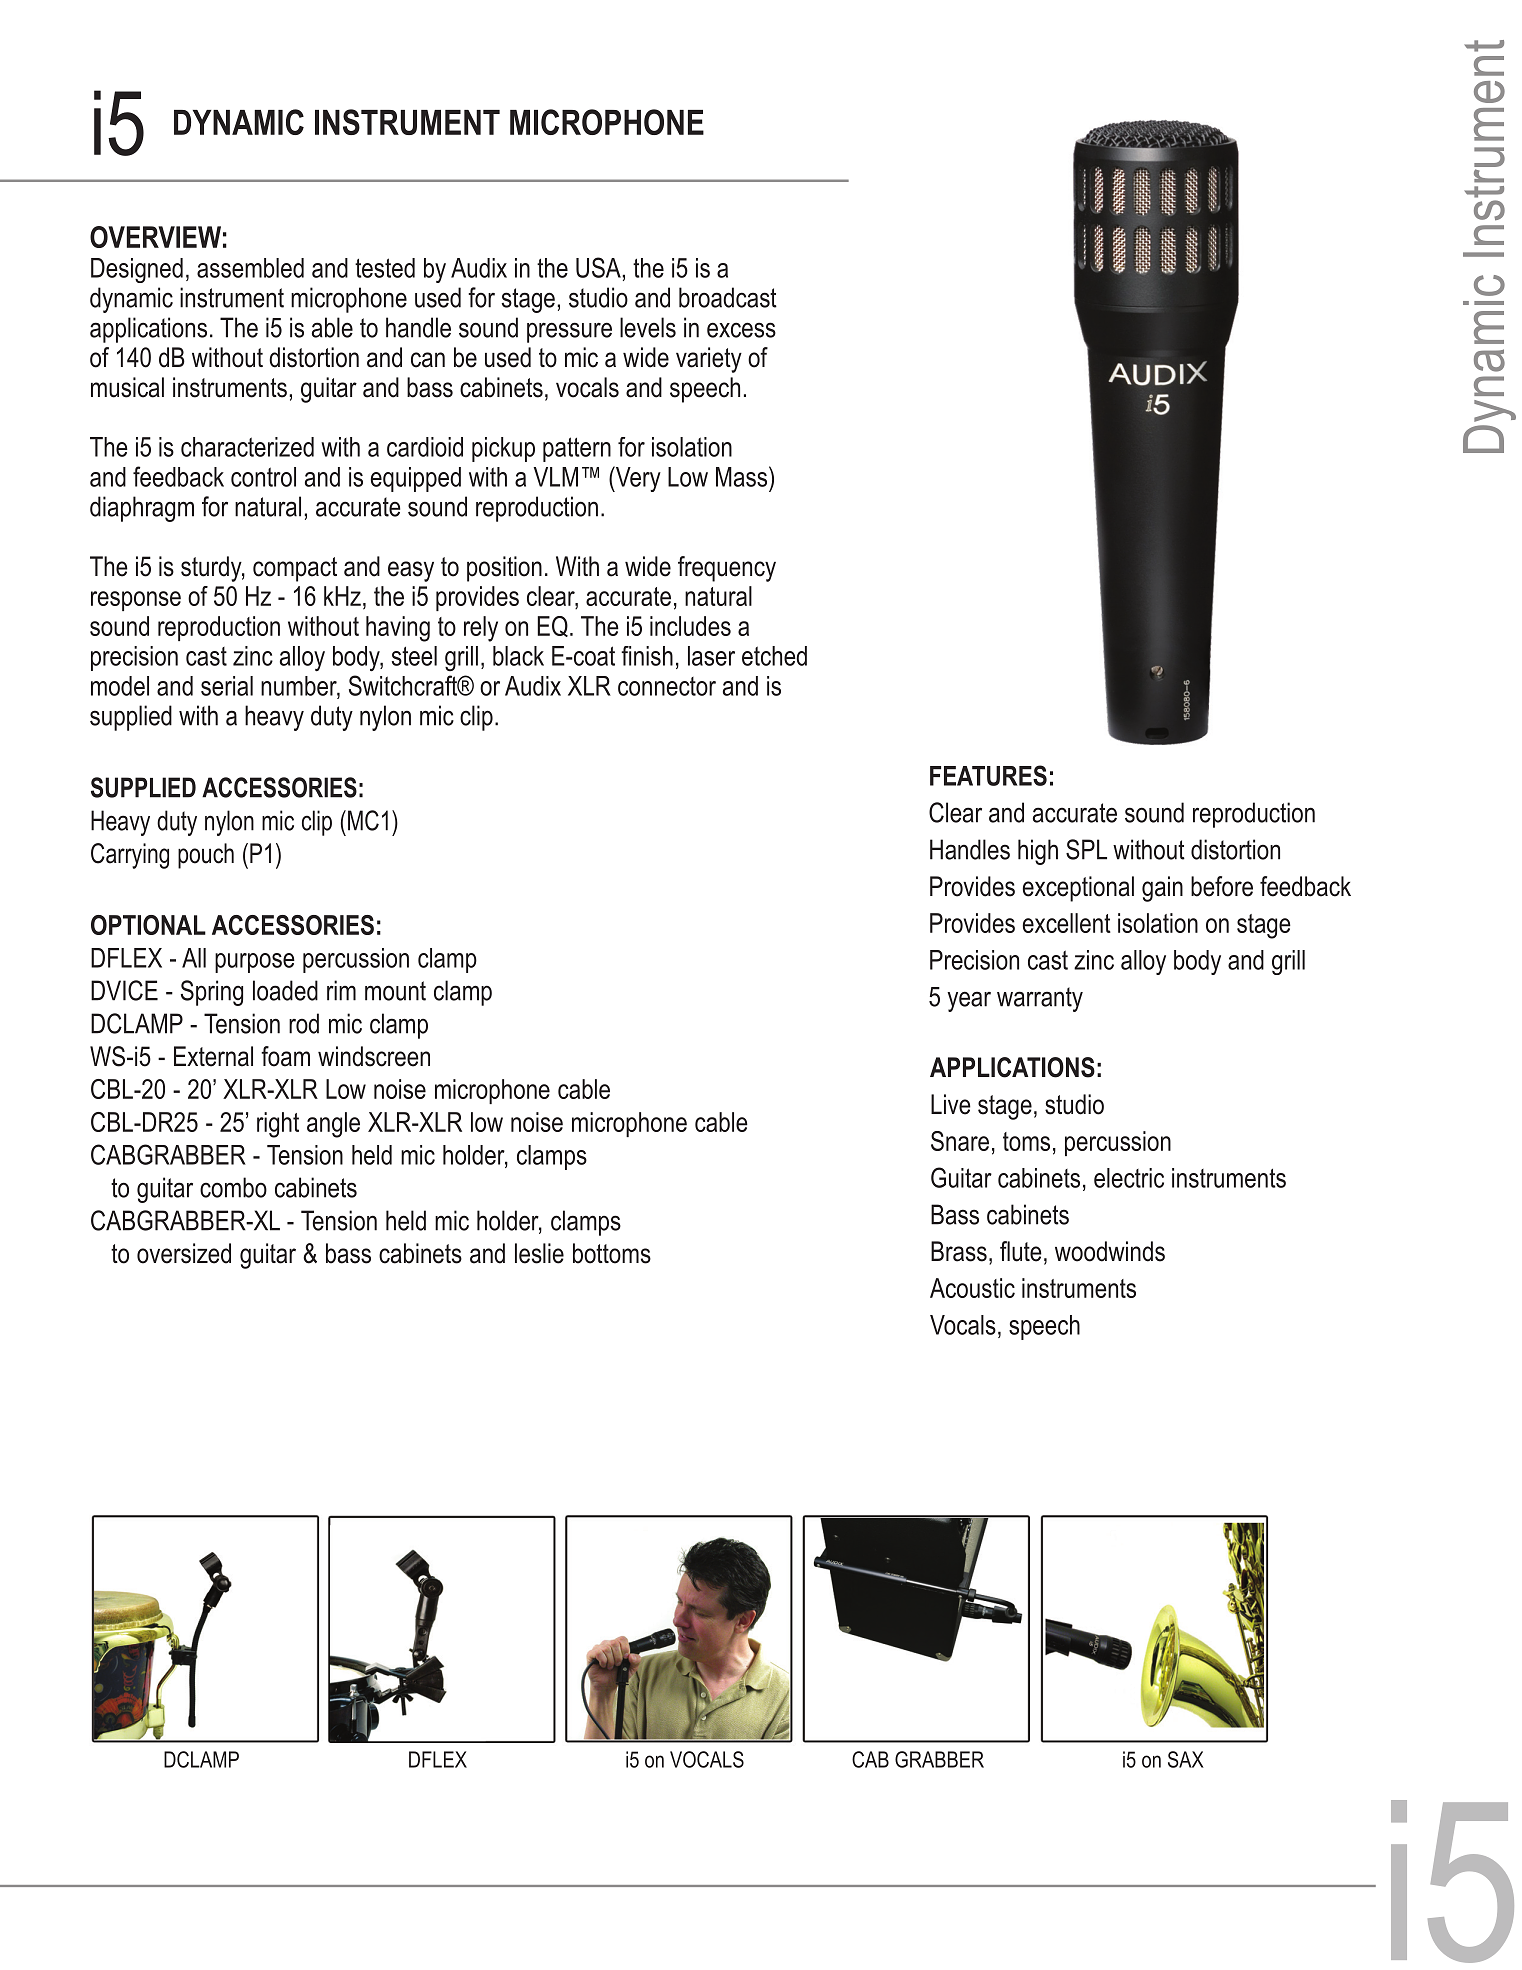  Describe the element at coordinates (972, 1288) in the screenshot. I see `Acoustic` at that location.
